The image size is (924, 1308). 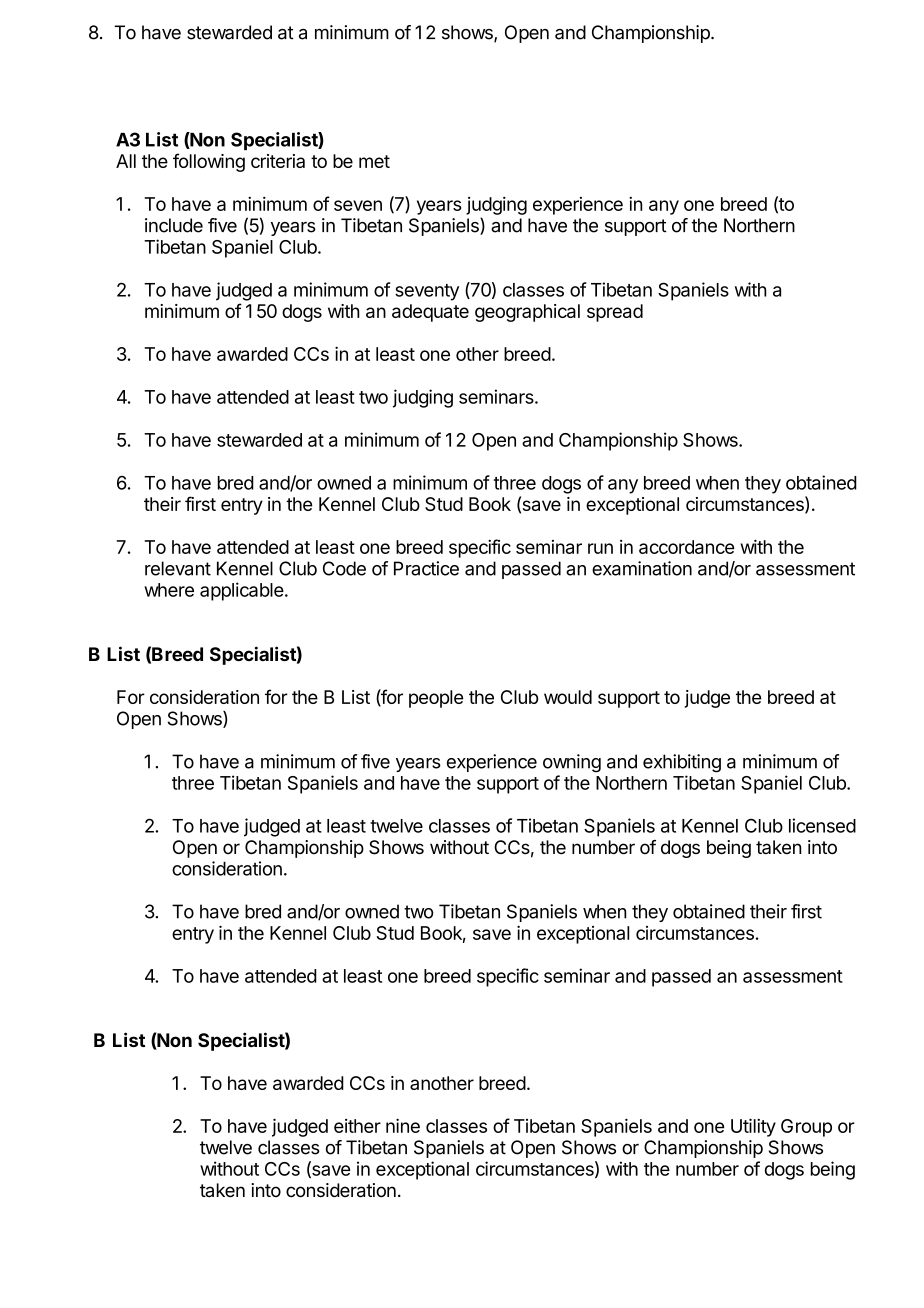 What do you see at coordinates (209, 162) in the screenshot?
I see `following` at bounding box center [209, 162].
